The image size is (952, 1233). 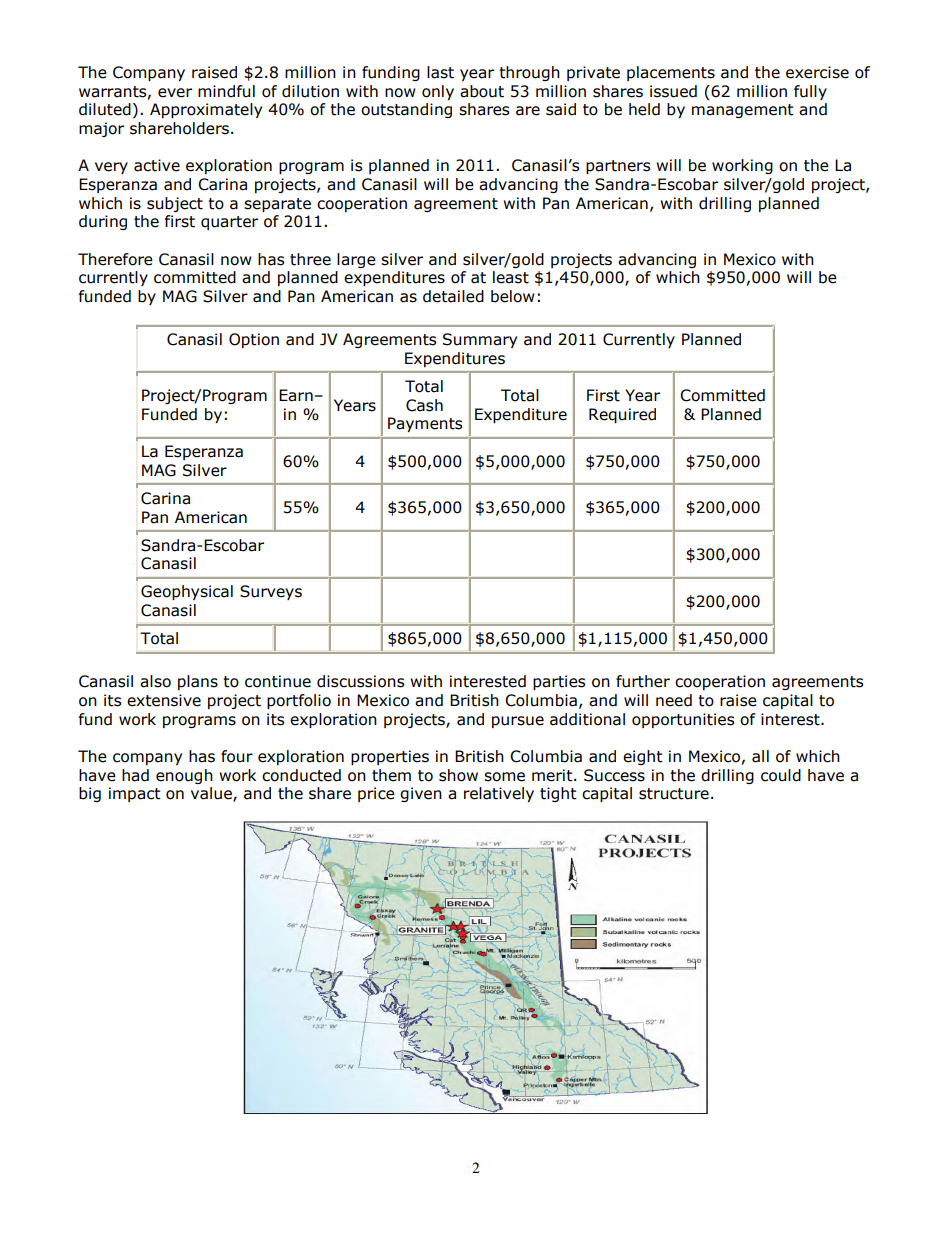 What do you see at coordinates (453, 296) in the screenshot?
I see `detailed` at bounding box center [453, 296].
